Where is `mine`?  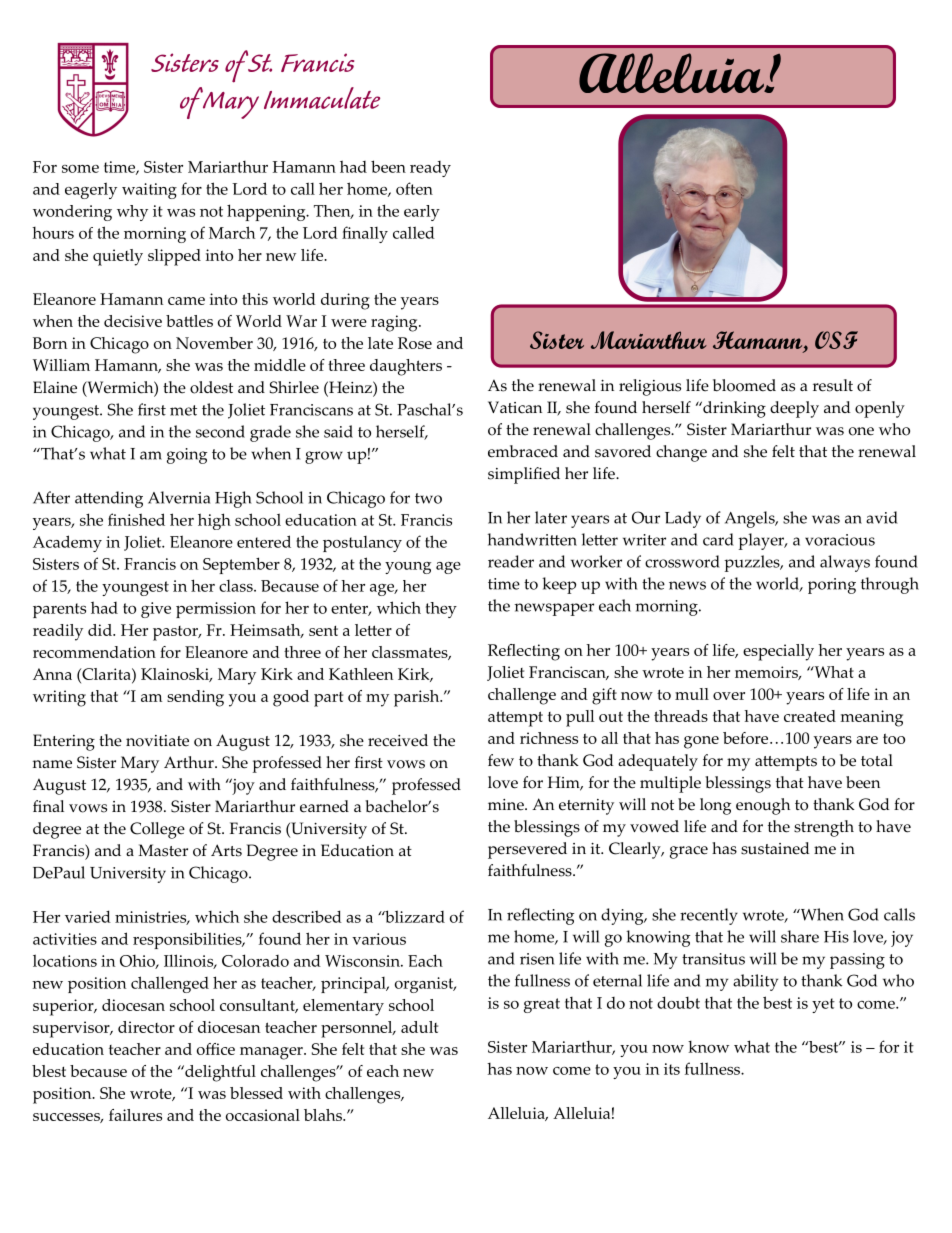 mine is located at coordinates (507, 805).
